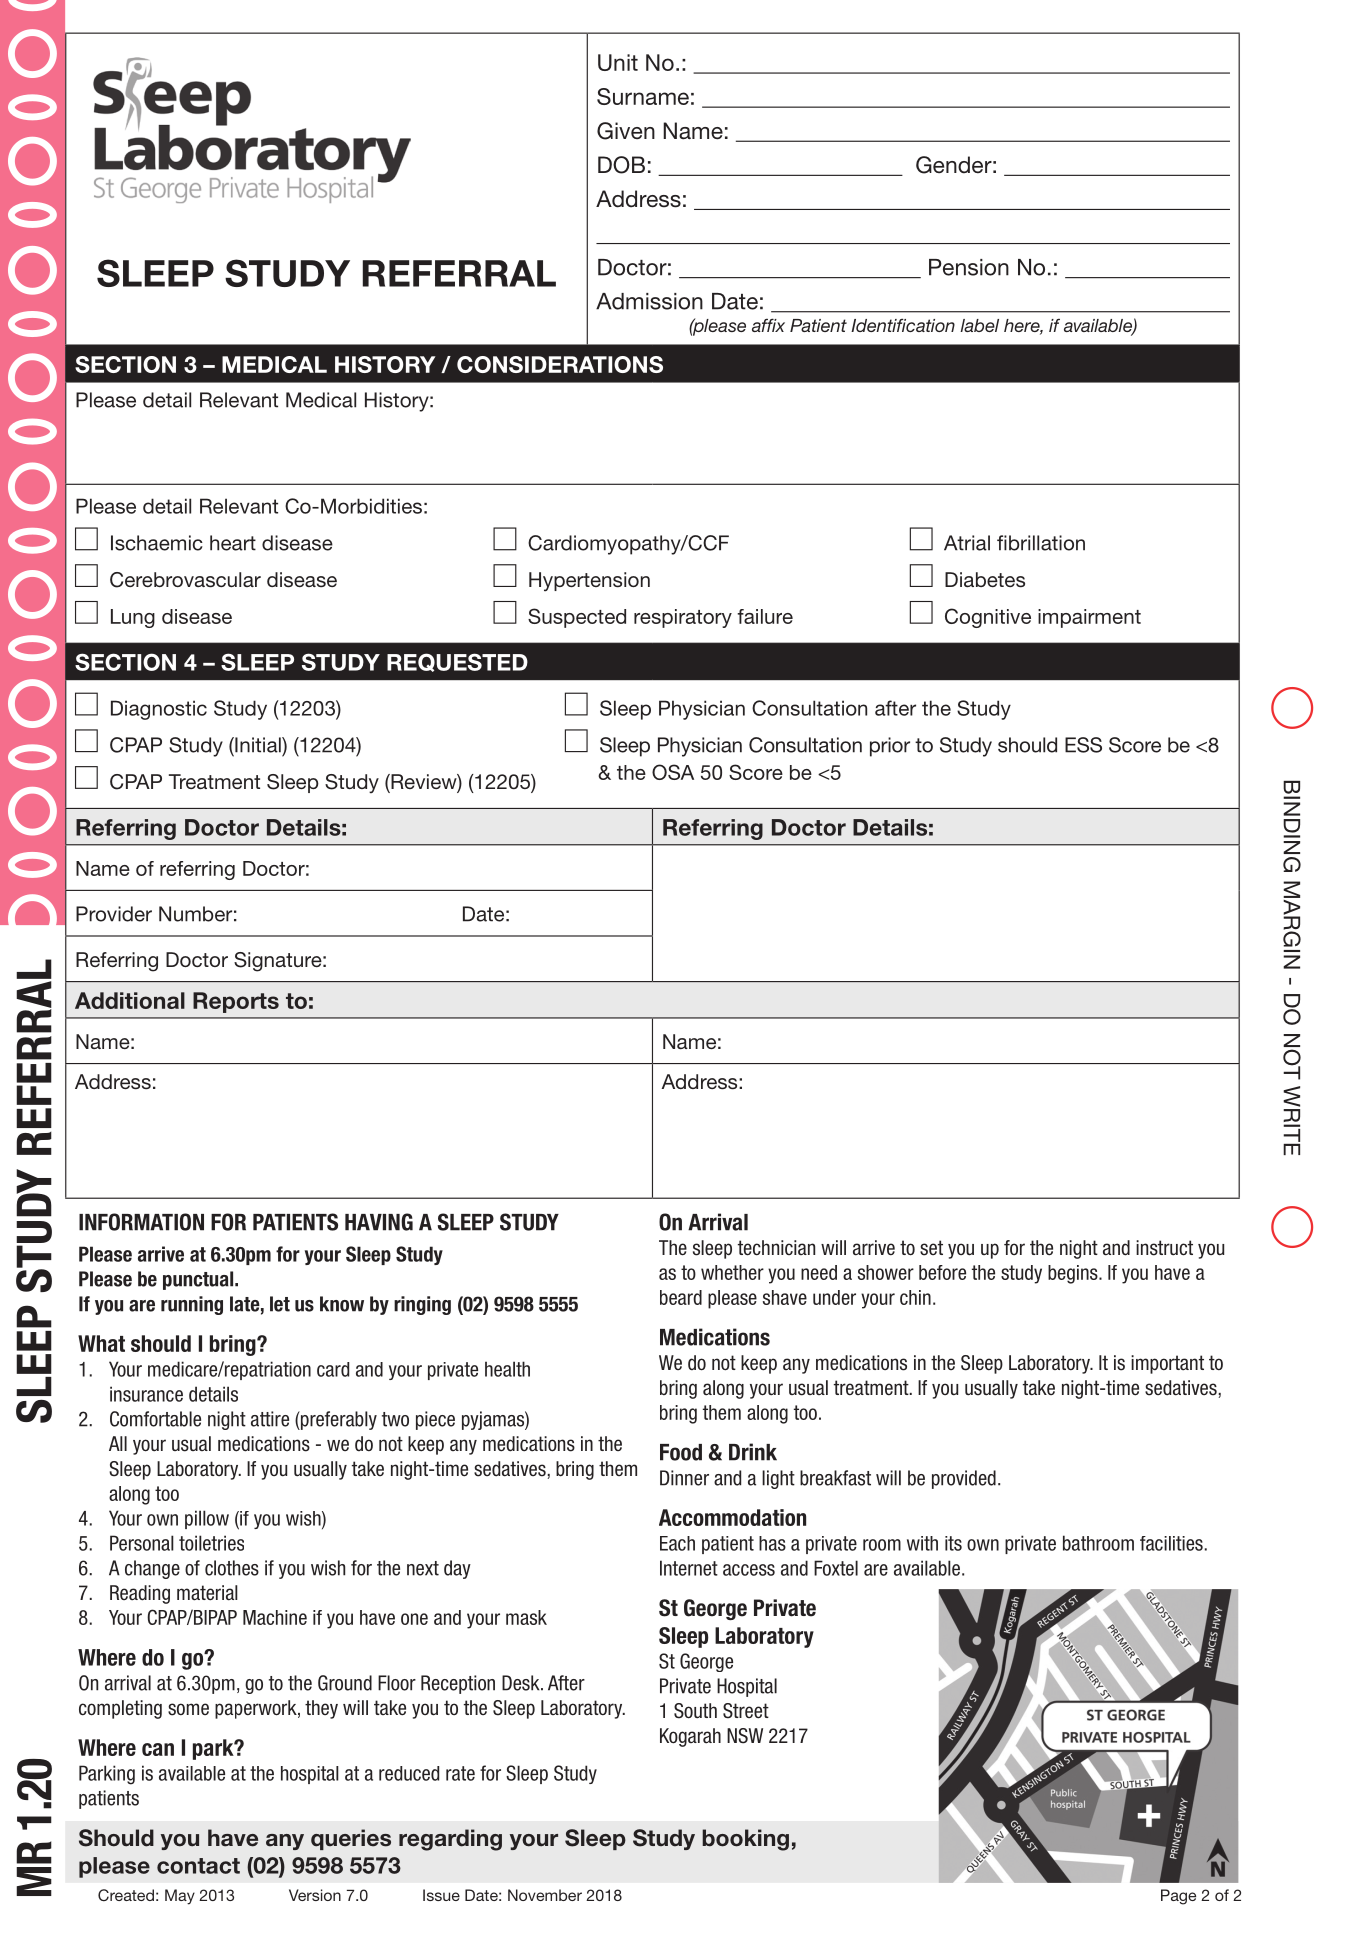 This screenshot has width=1369, height=1935. I want to click on contact, so click(198, 1866).
